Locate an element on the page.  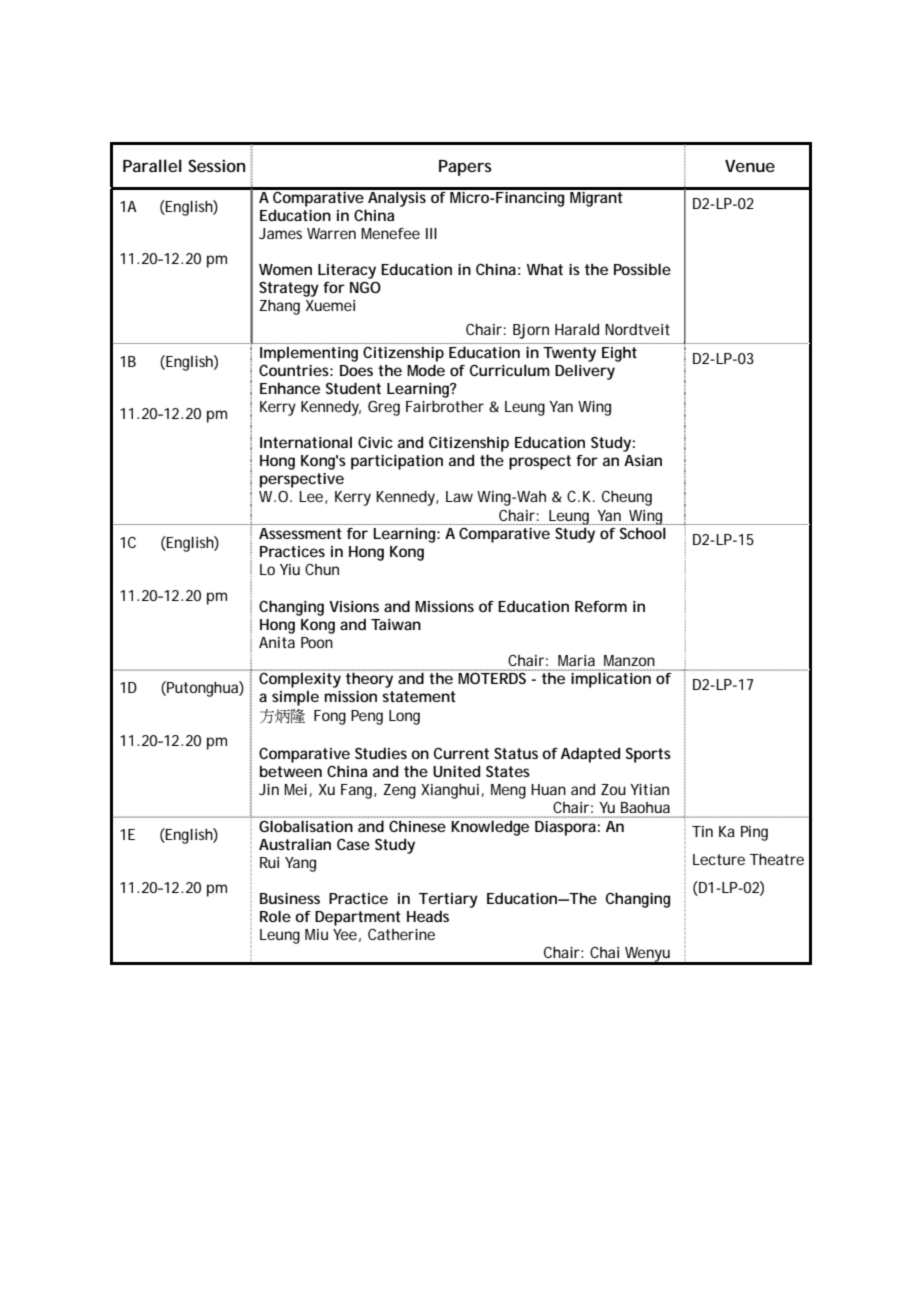
Tertiary is located at coordinates (448, 900).
